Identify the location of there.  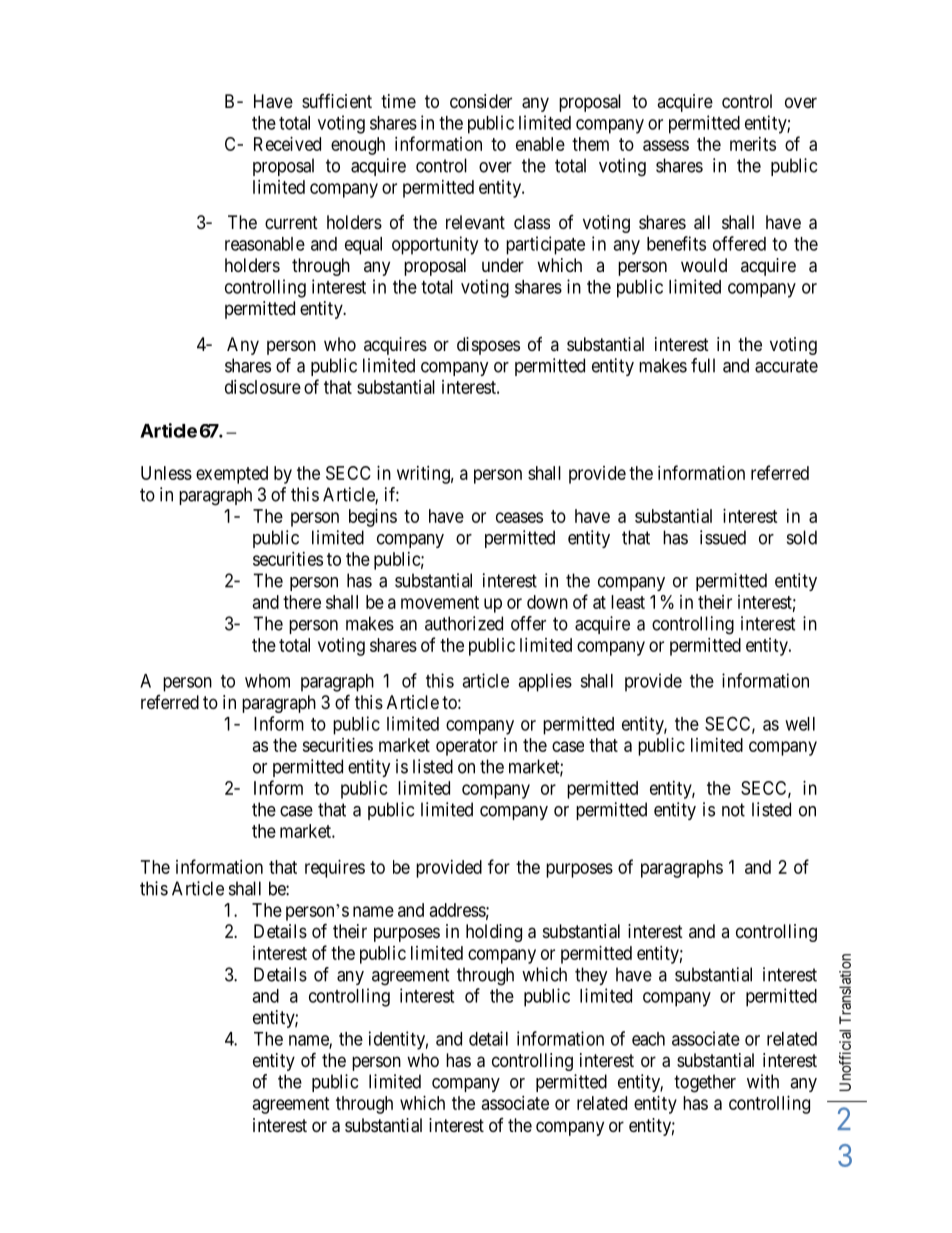
(302, 602).
